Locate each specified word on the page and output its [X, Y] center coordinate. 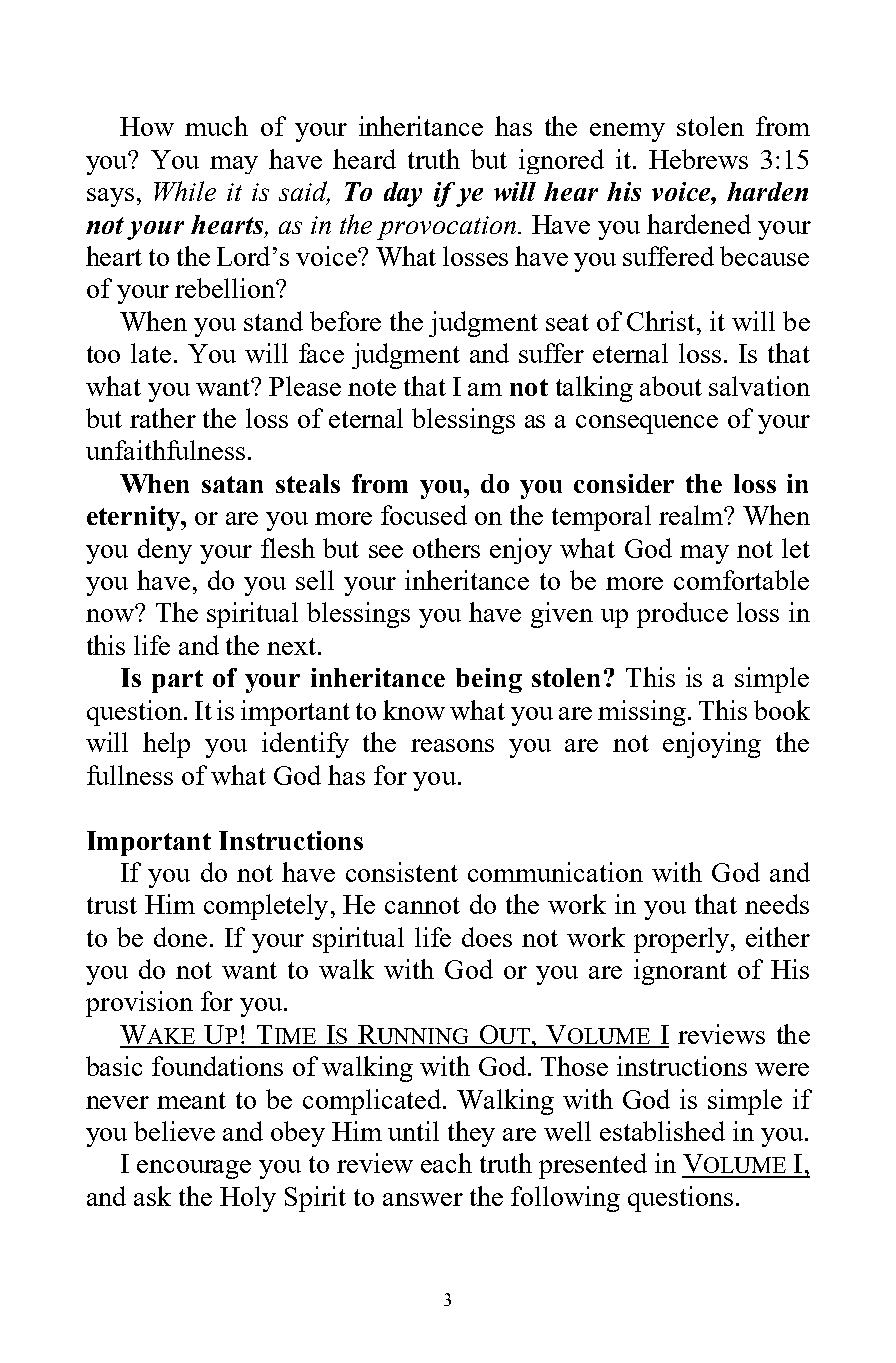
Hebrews [698, 159]
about [671, 386]
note [372, 387]
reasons [452, 745]
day [403, 194]
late [151, 353]
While [185, 191]
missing [642, 713]
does [487, 937]
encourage [194, 1169]
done [180, 937]
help [166, 745]
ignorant [680, 972]
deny [165, 551]
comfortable [741, 580]
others [446, 548]
